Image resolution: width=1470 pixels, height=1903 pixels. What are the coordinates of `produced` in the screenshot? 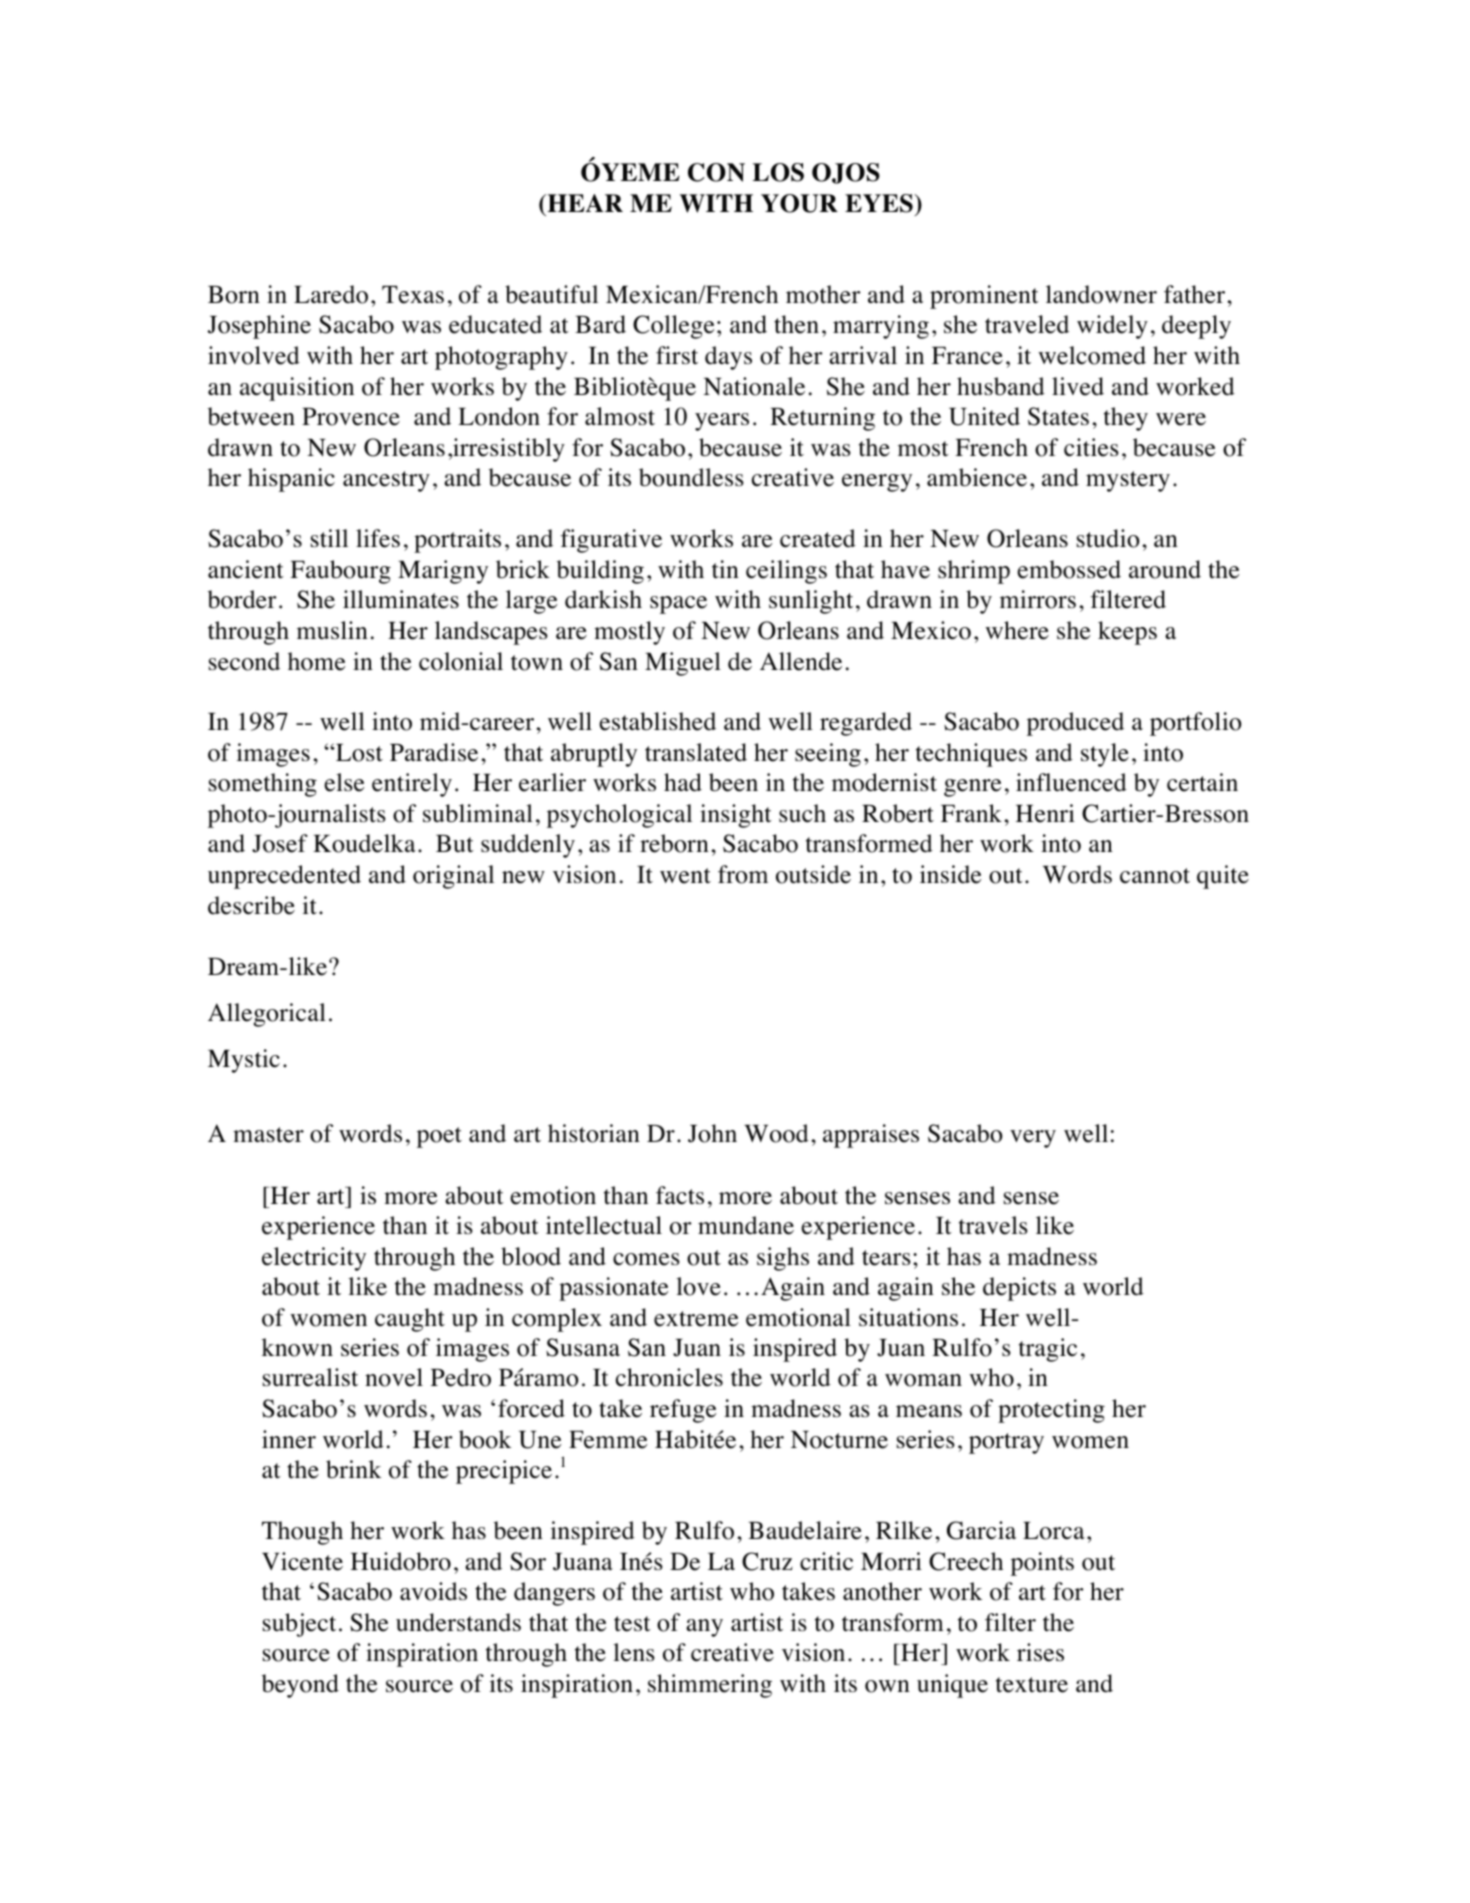 It's located at (1075, 724).
